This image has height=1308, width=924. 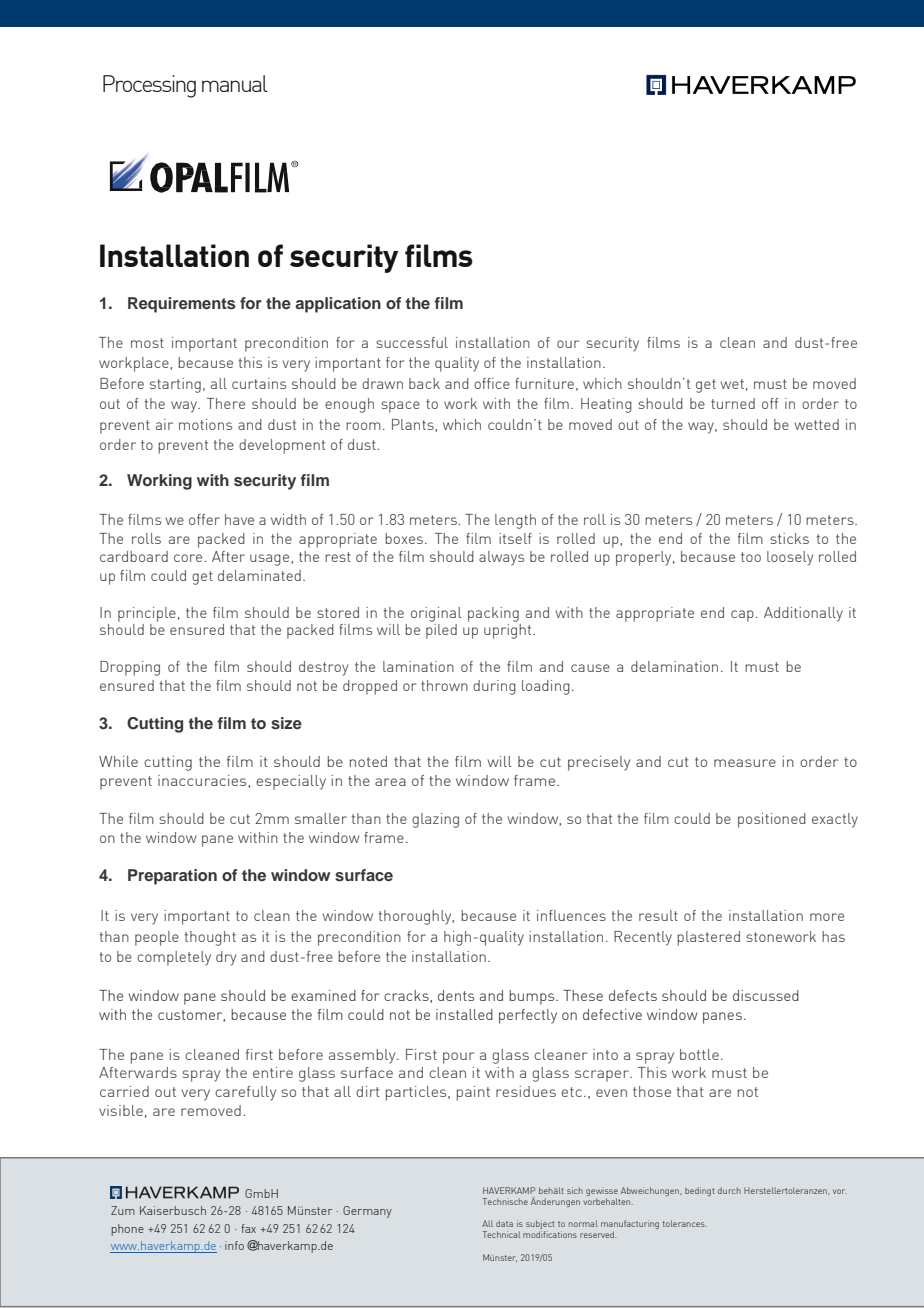 What do you see at coordinates (505, 1201) in the image?
I see `Technische` at bounding box center [505, 1201].
